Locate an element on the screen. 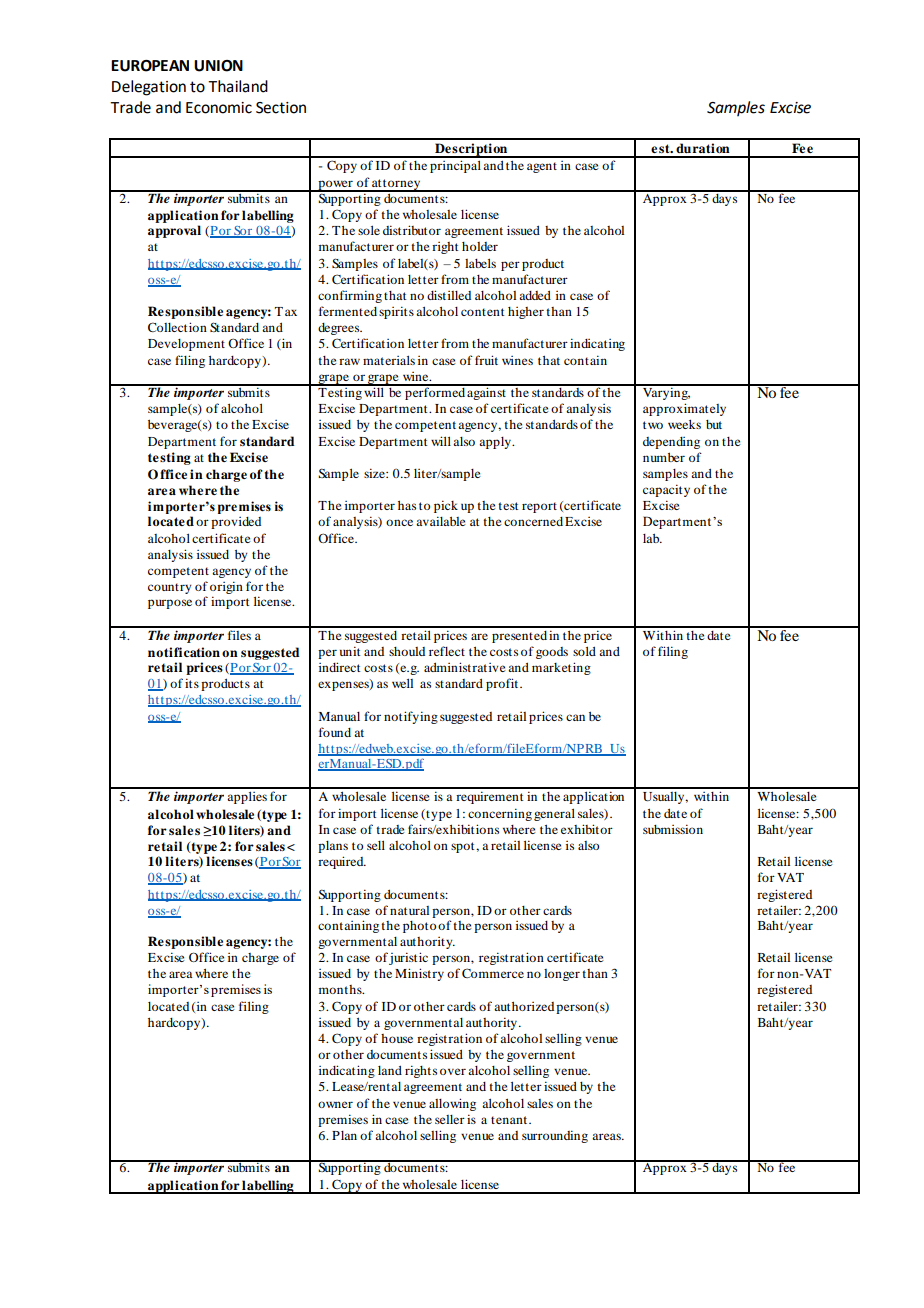 This screenshot has width=924, height=1308. Development is located at coordinates (186, 345).
